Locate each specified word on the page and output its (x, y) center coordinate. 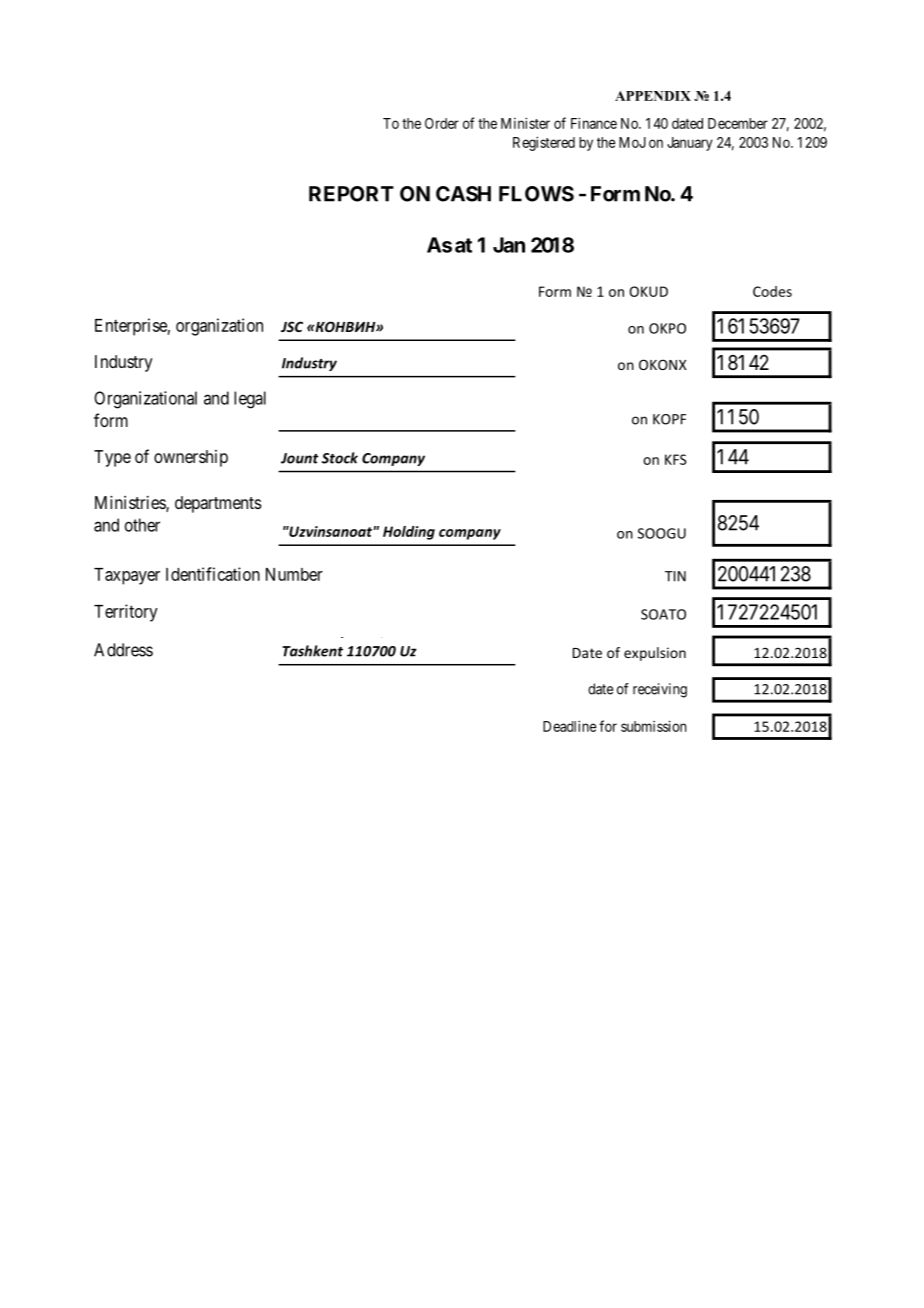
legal (250, 400)
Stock (340, 458)
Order (442, 123)
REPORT (351, 194)
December (738, 123)
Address (123, 650)
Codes (772, 291)
